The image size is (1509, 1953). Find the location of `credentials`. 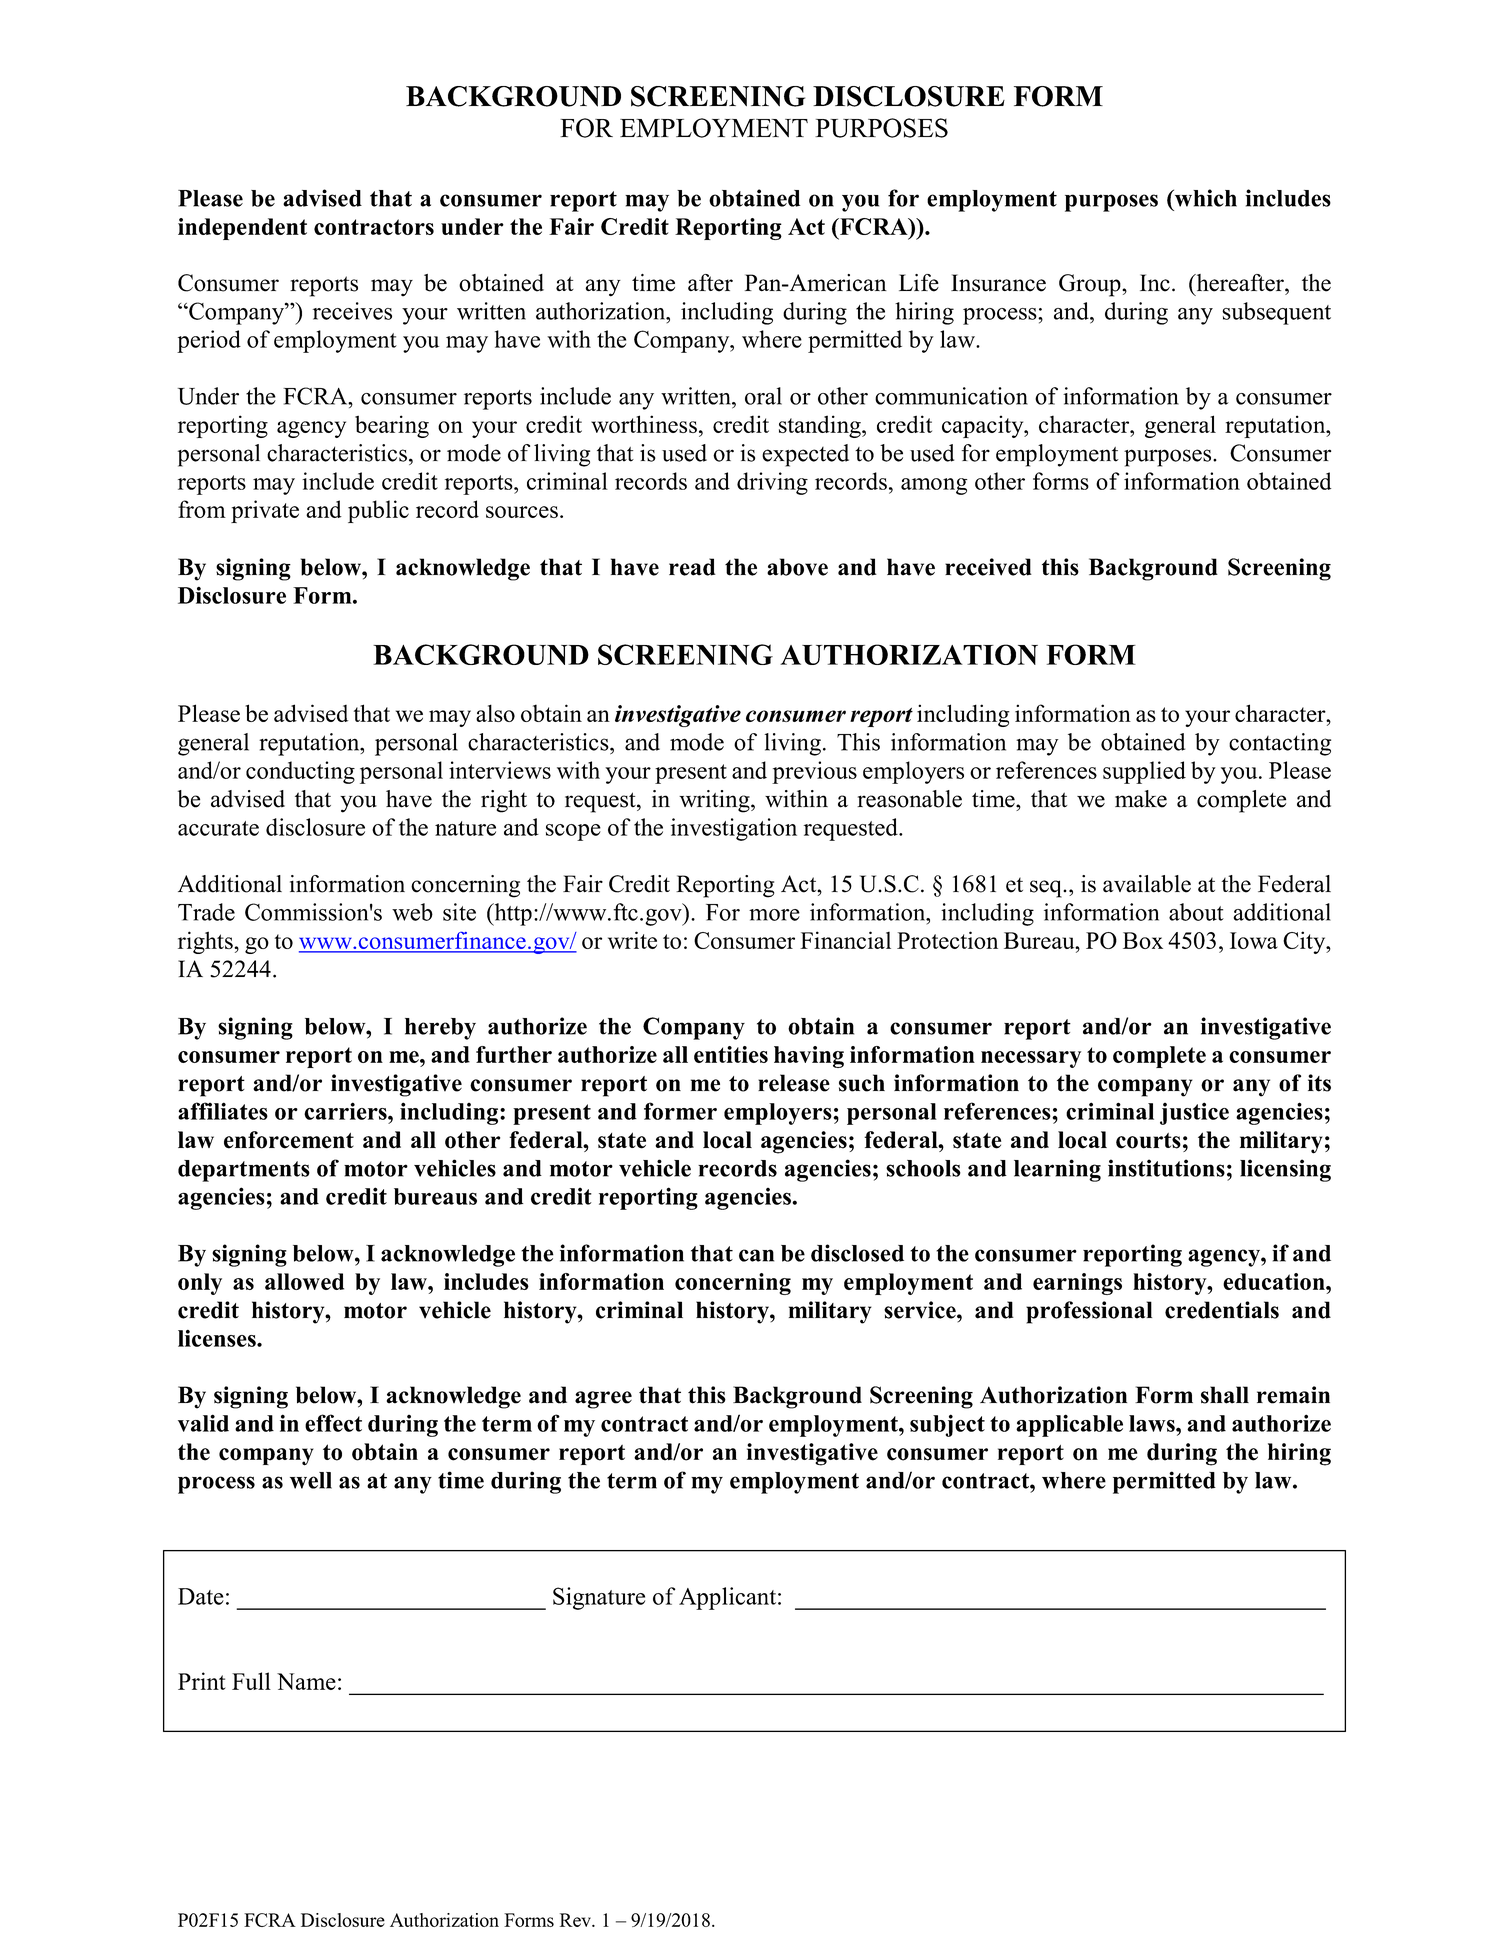

credentials is located at coordinates (1222, 1310).
